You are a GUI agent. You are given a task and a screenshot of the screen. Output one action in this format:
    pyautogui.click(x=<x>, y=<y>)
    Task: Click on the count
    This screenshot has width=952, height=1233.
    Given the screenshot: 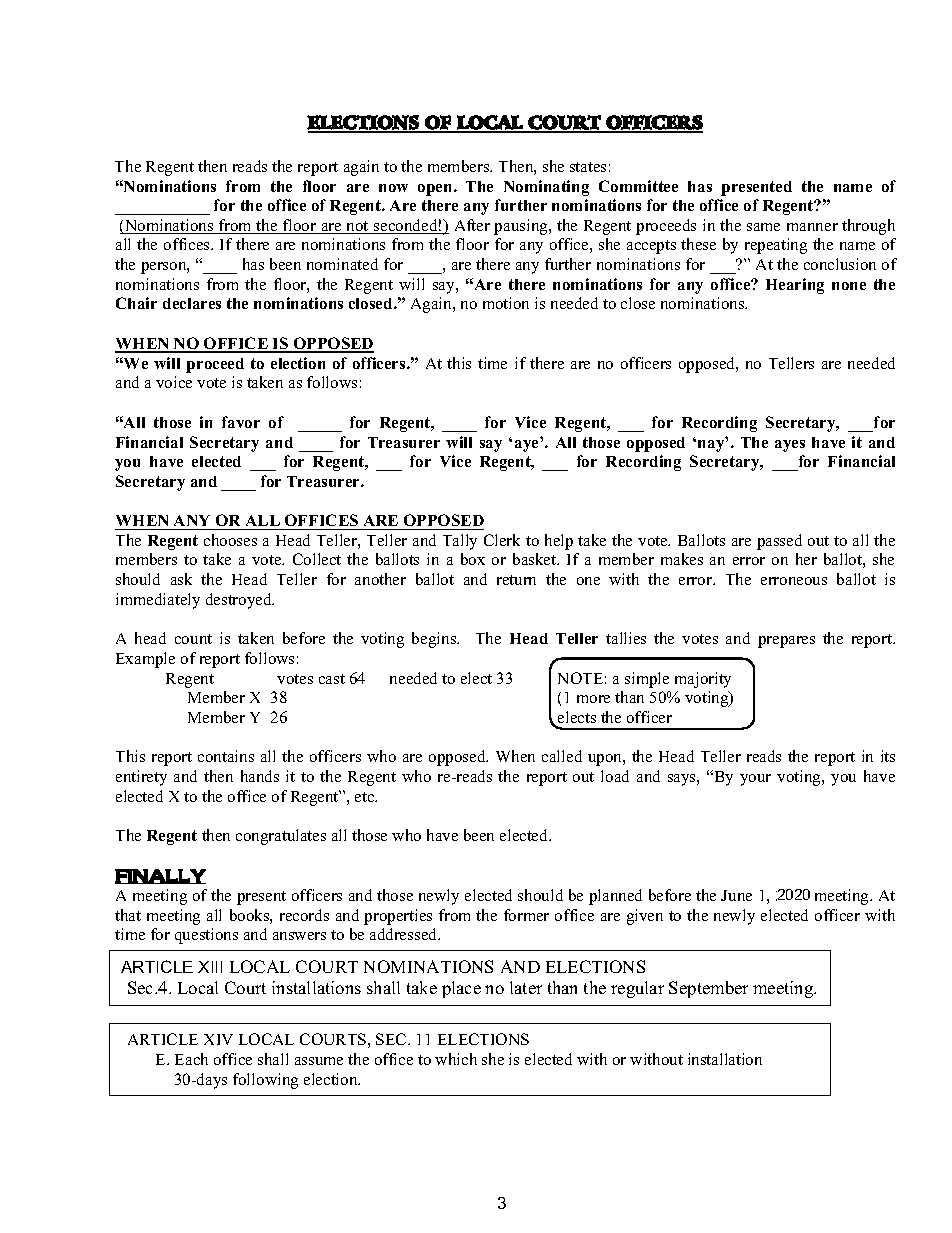 What is the action you would take?
    pyautogui.click(x=193, y=639)
